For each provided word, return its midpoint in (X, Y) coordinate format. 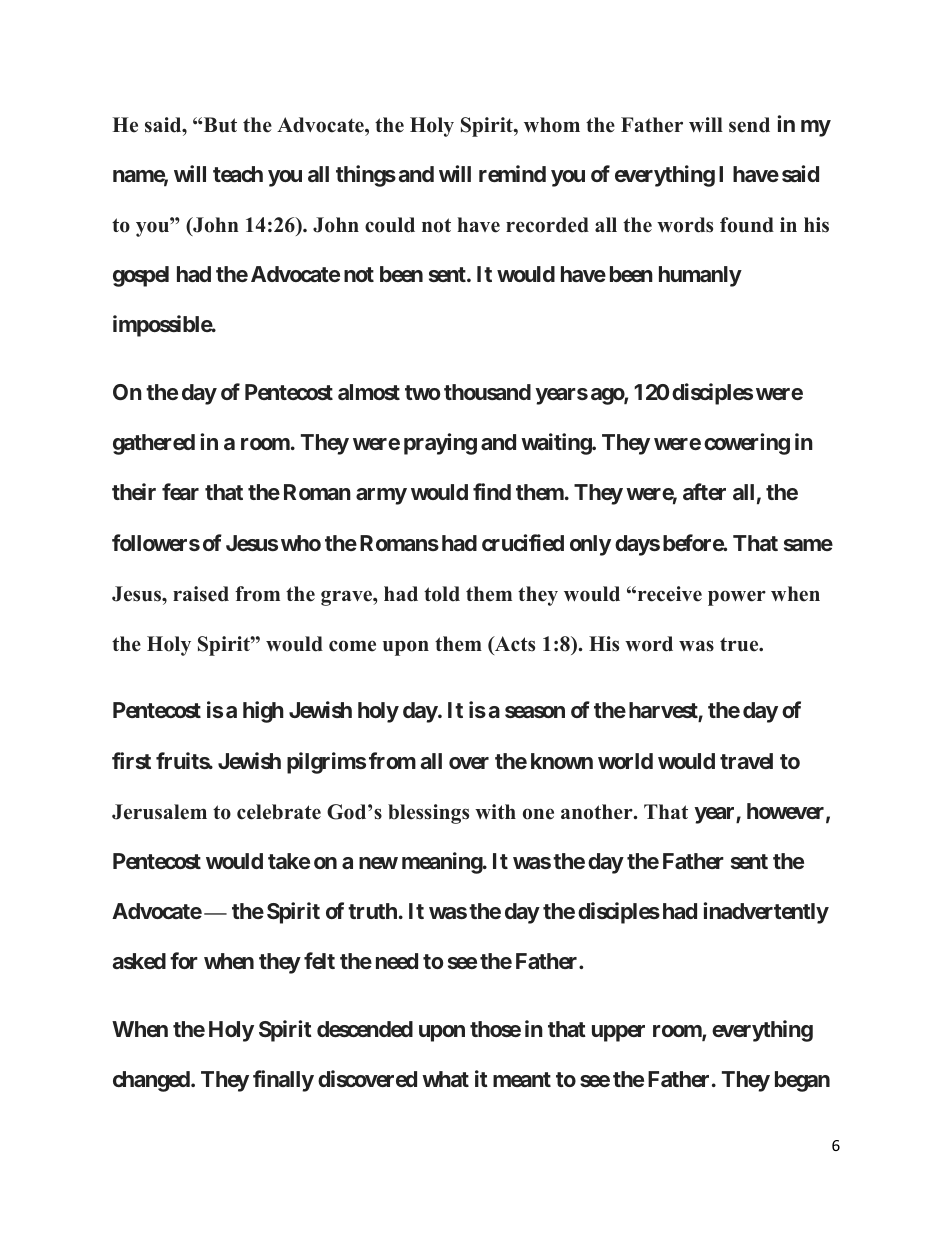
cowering (747, 444)
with (495, 811)
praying (440, 444)
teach (238, 174)
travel (746, 761)
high (263, 712)
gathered (154, 444)
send (749, 125)
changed (152, 1081)
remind (512, 173)
